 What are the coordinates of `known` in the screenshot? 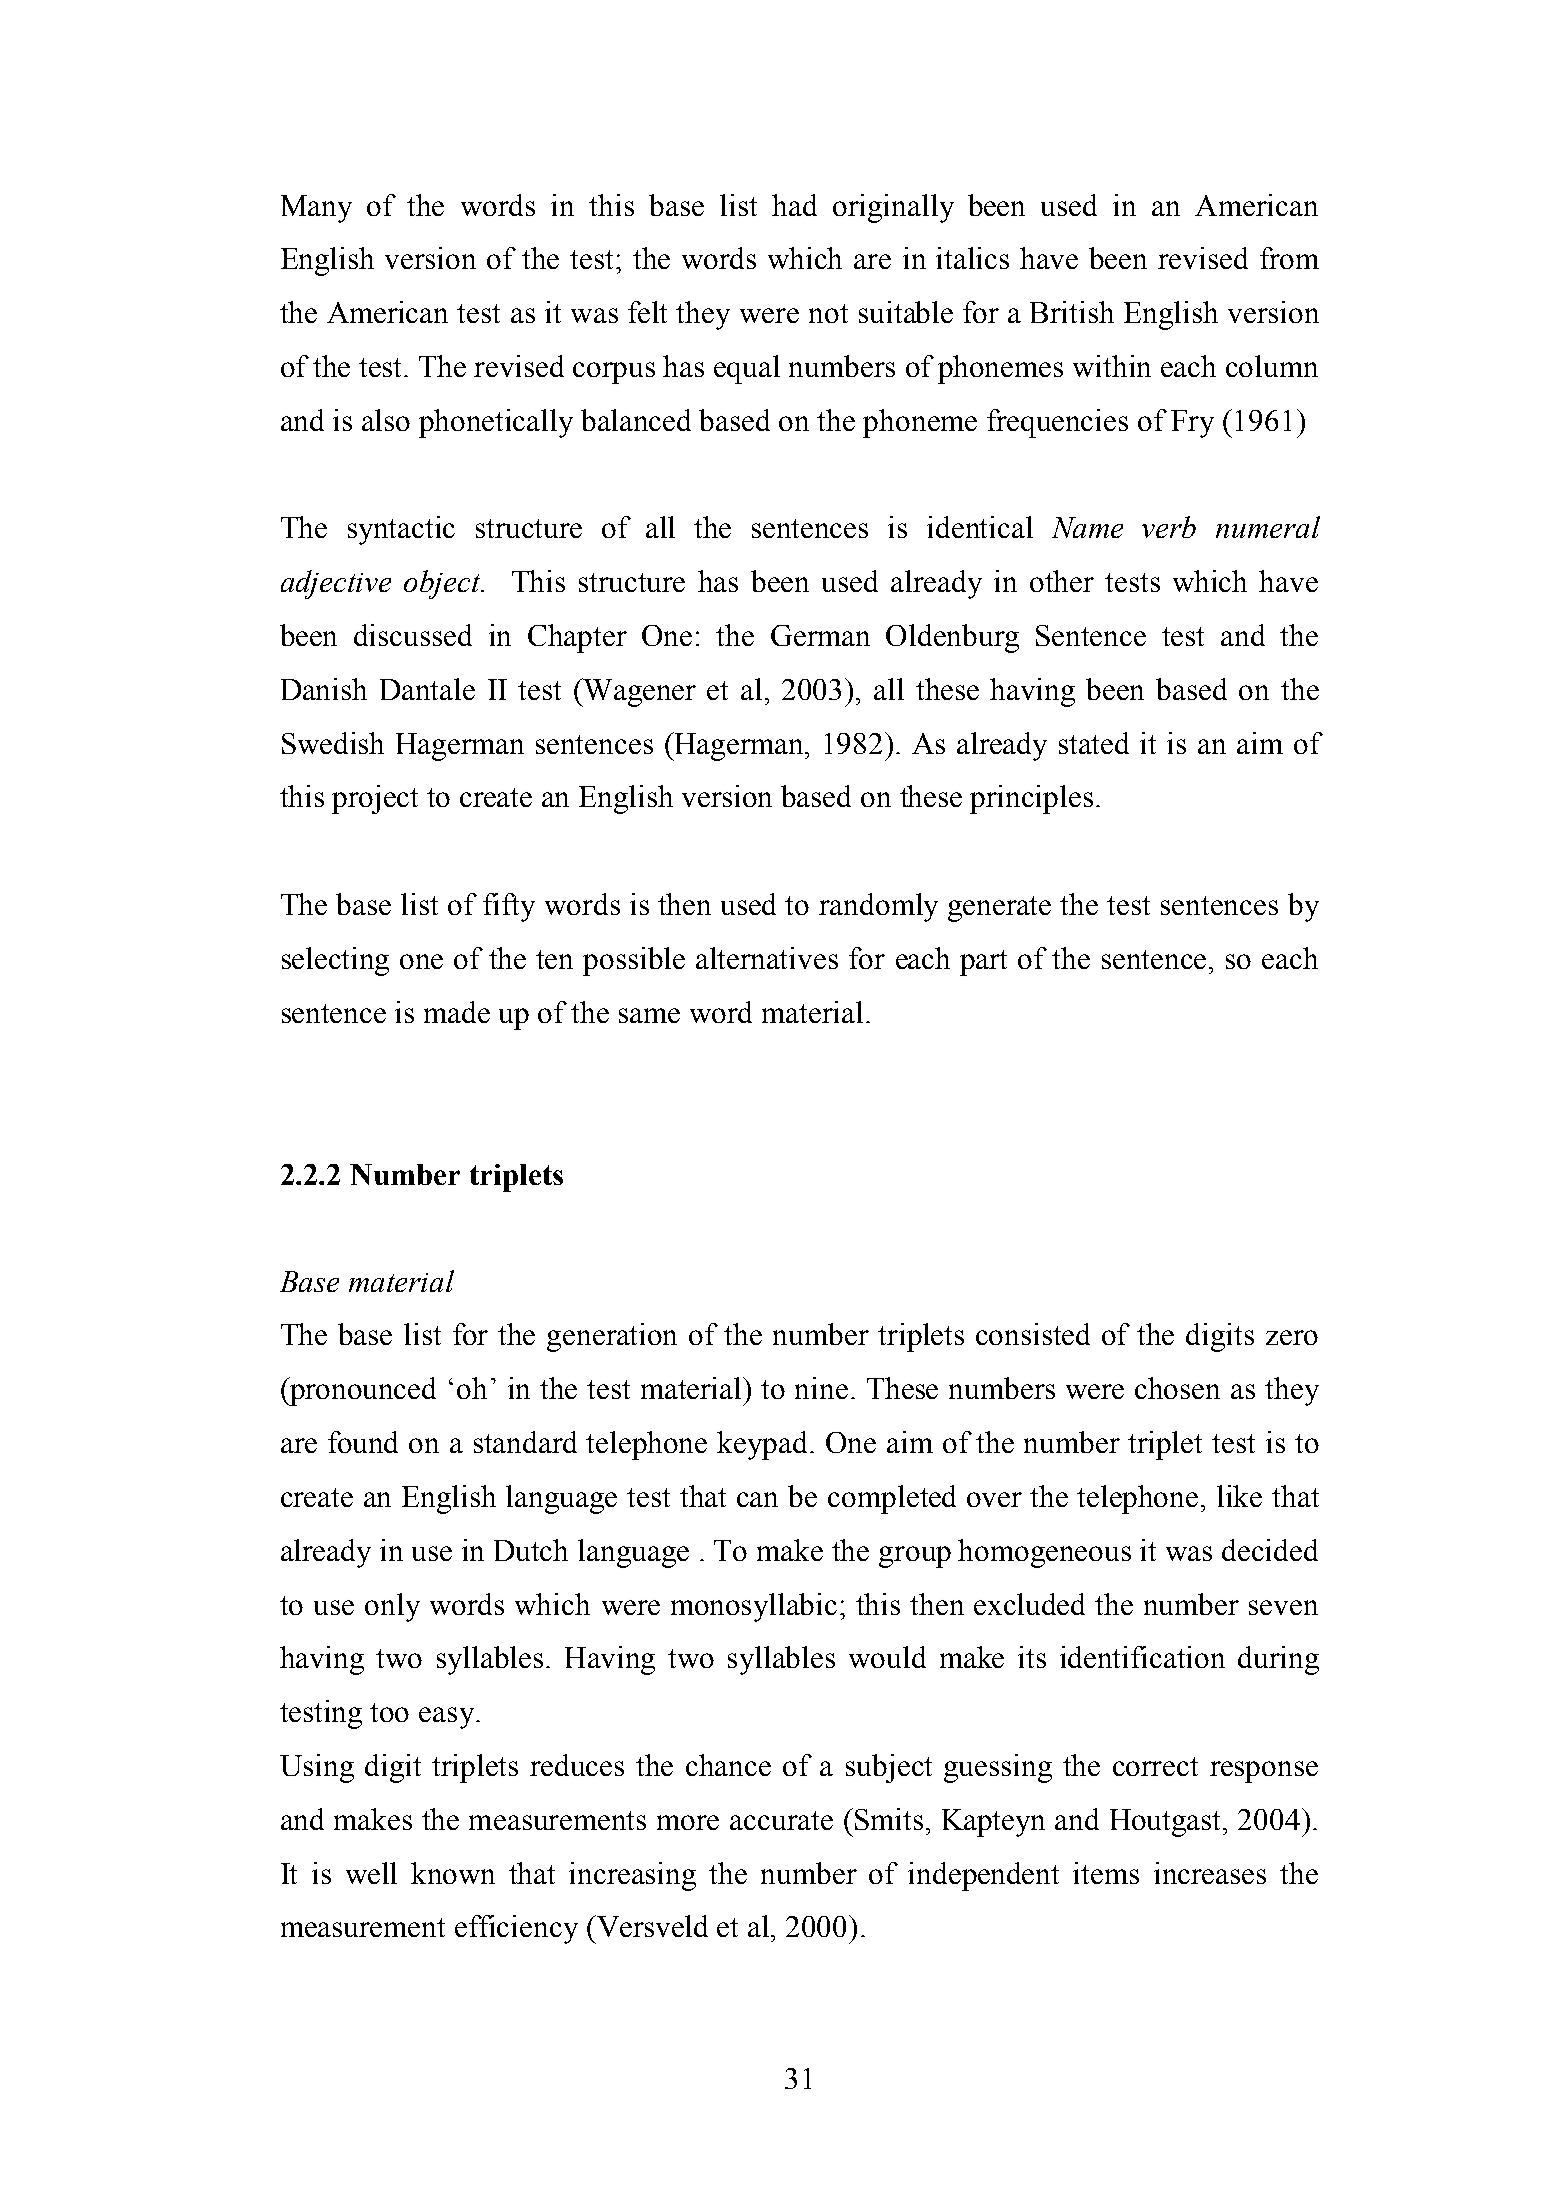 It's located at (453, 1873).
